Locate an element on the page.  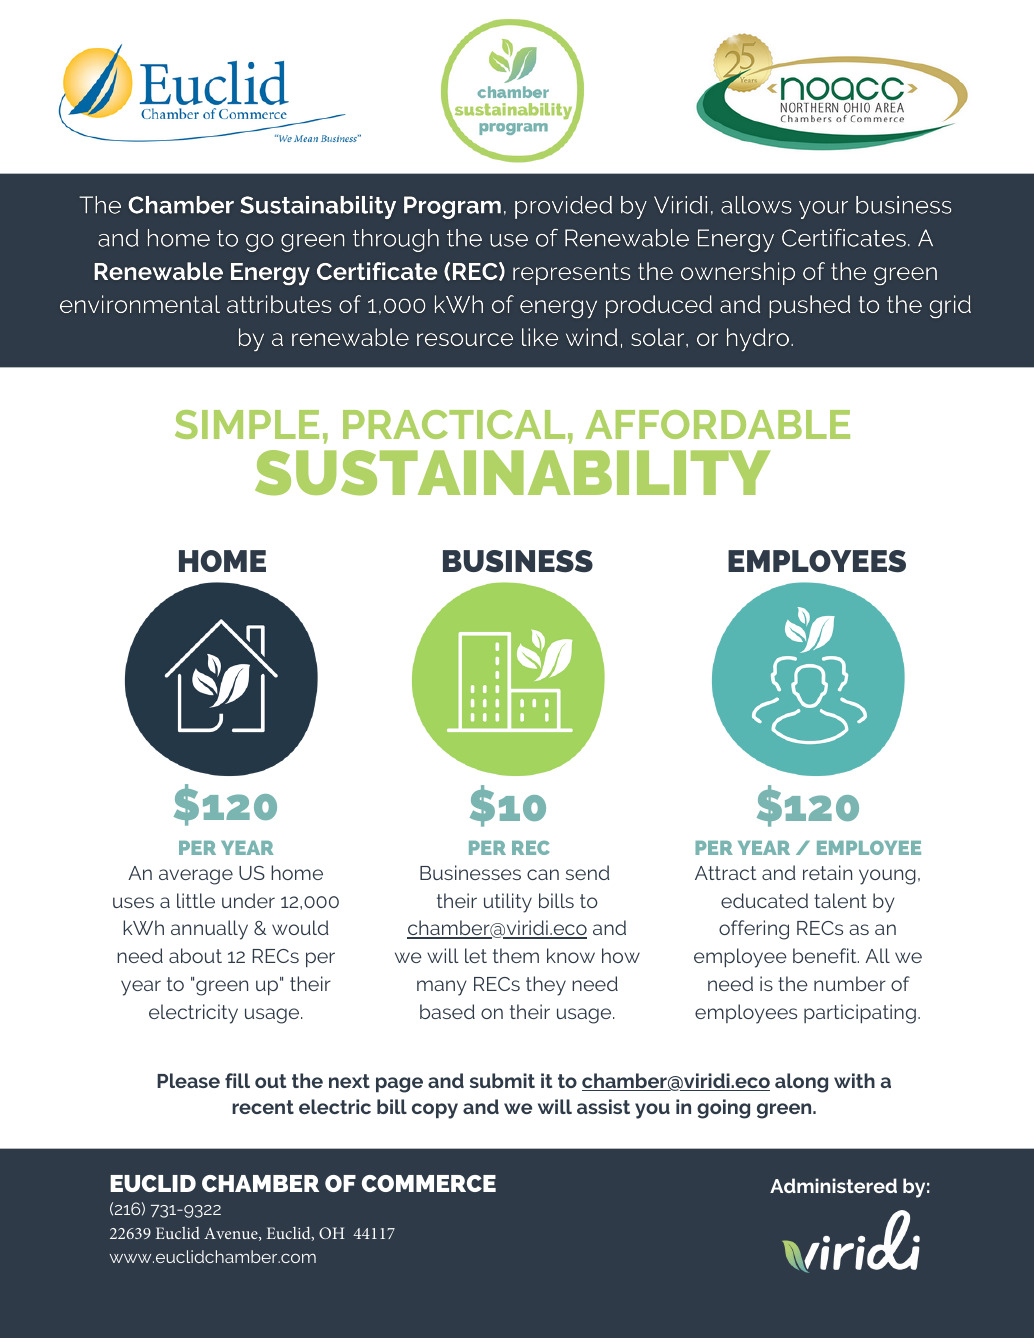
under is located at coordinates (248, 900).
